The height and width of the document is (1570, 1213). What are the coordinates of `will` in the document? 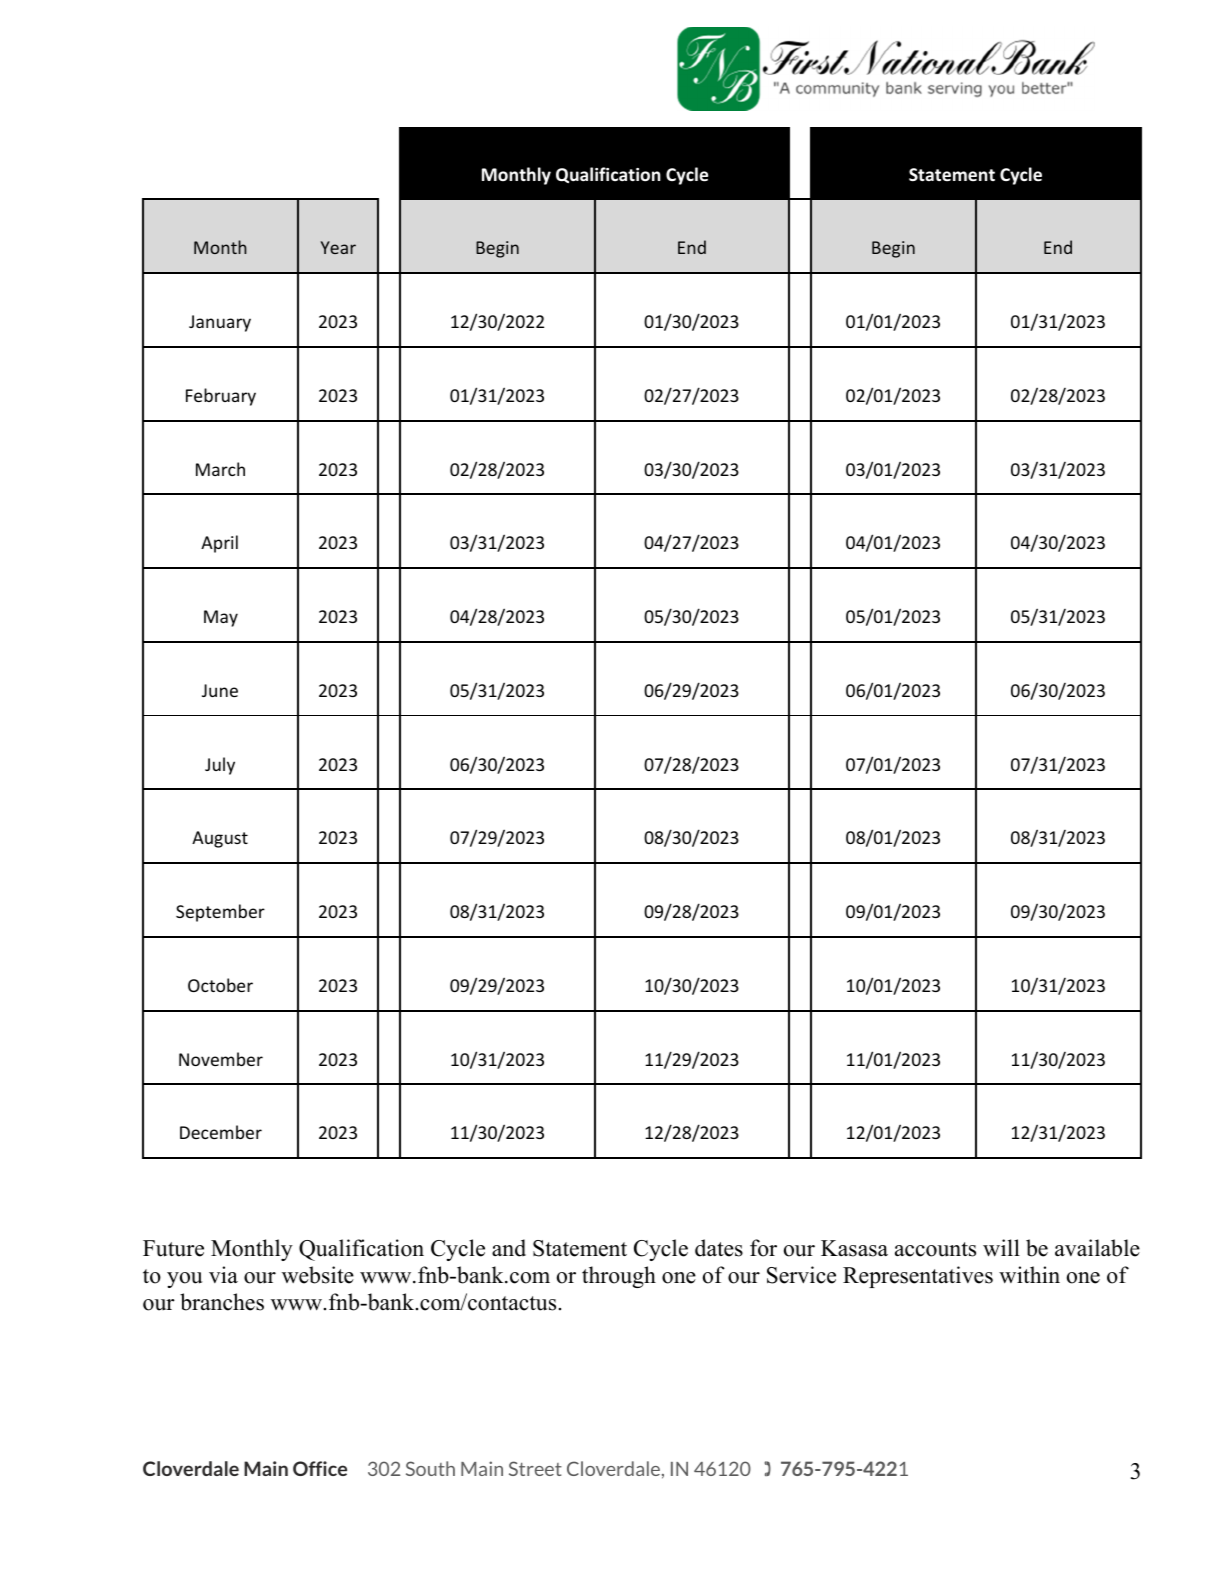 It's located at (1001, 1248).
